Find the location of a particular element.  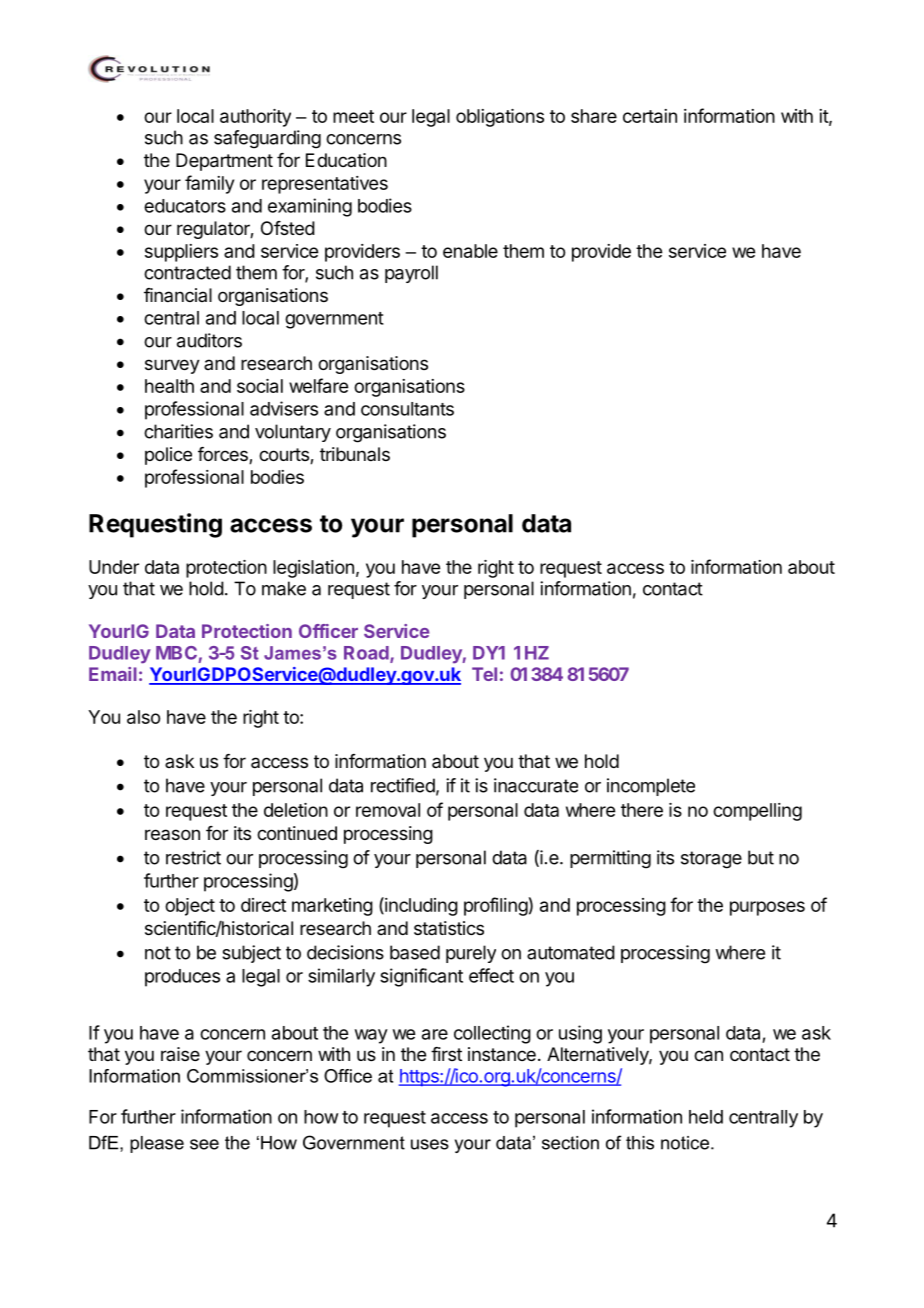

MBC is located at coordinates (176, 653).
